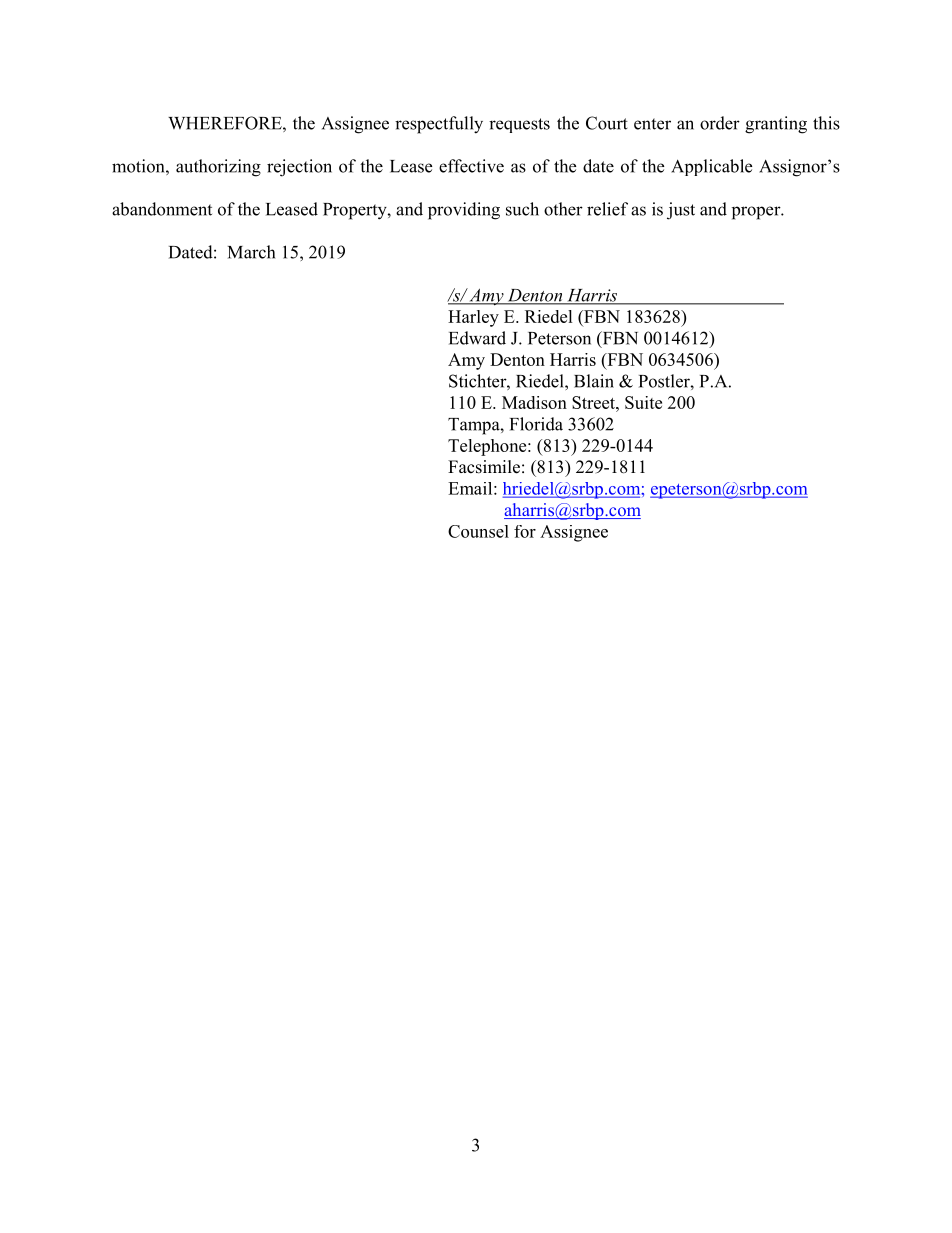 The height and width of the screenshot is (1233, 952). I want to click on Madison, so click(534, 402).
